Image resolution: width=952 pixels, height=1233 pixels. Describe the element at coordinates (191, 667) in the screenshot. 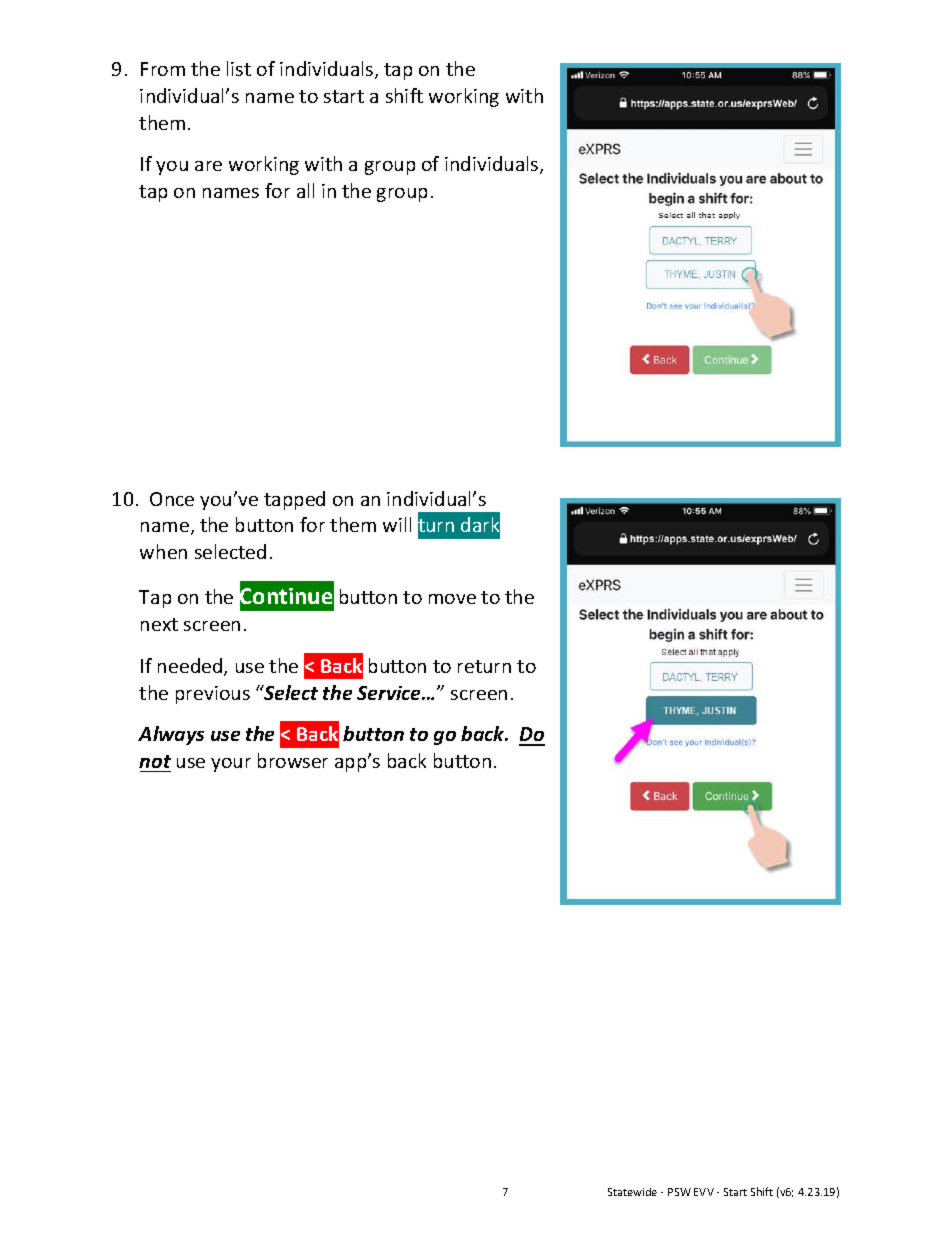

I see `needed` at that location.
